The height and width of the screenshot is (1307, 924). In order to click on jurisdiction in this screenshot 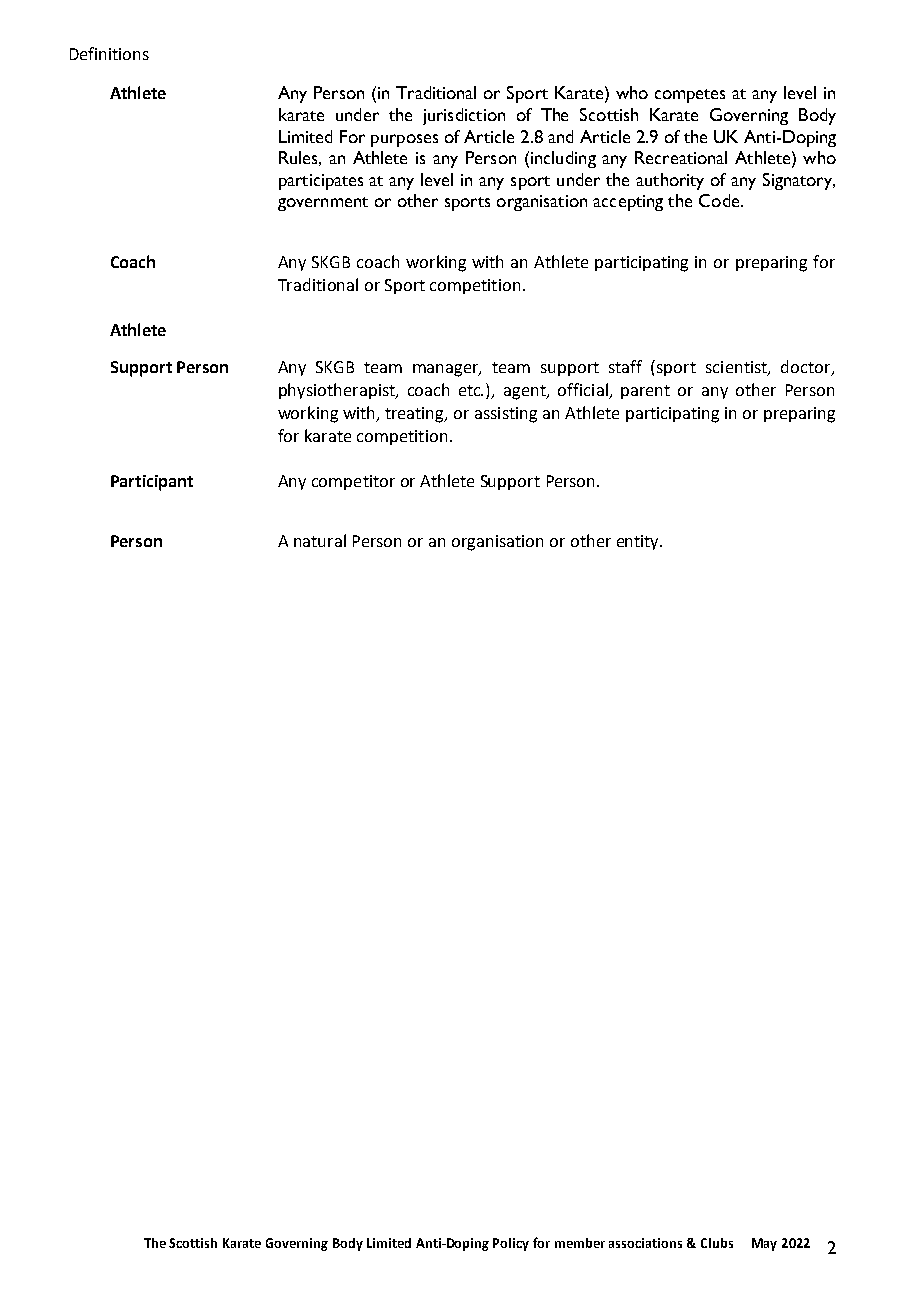, I will do `click(464, 116)`.
